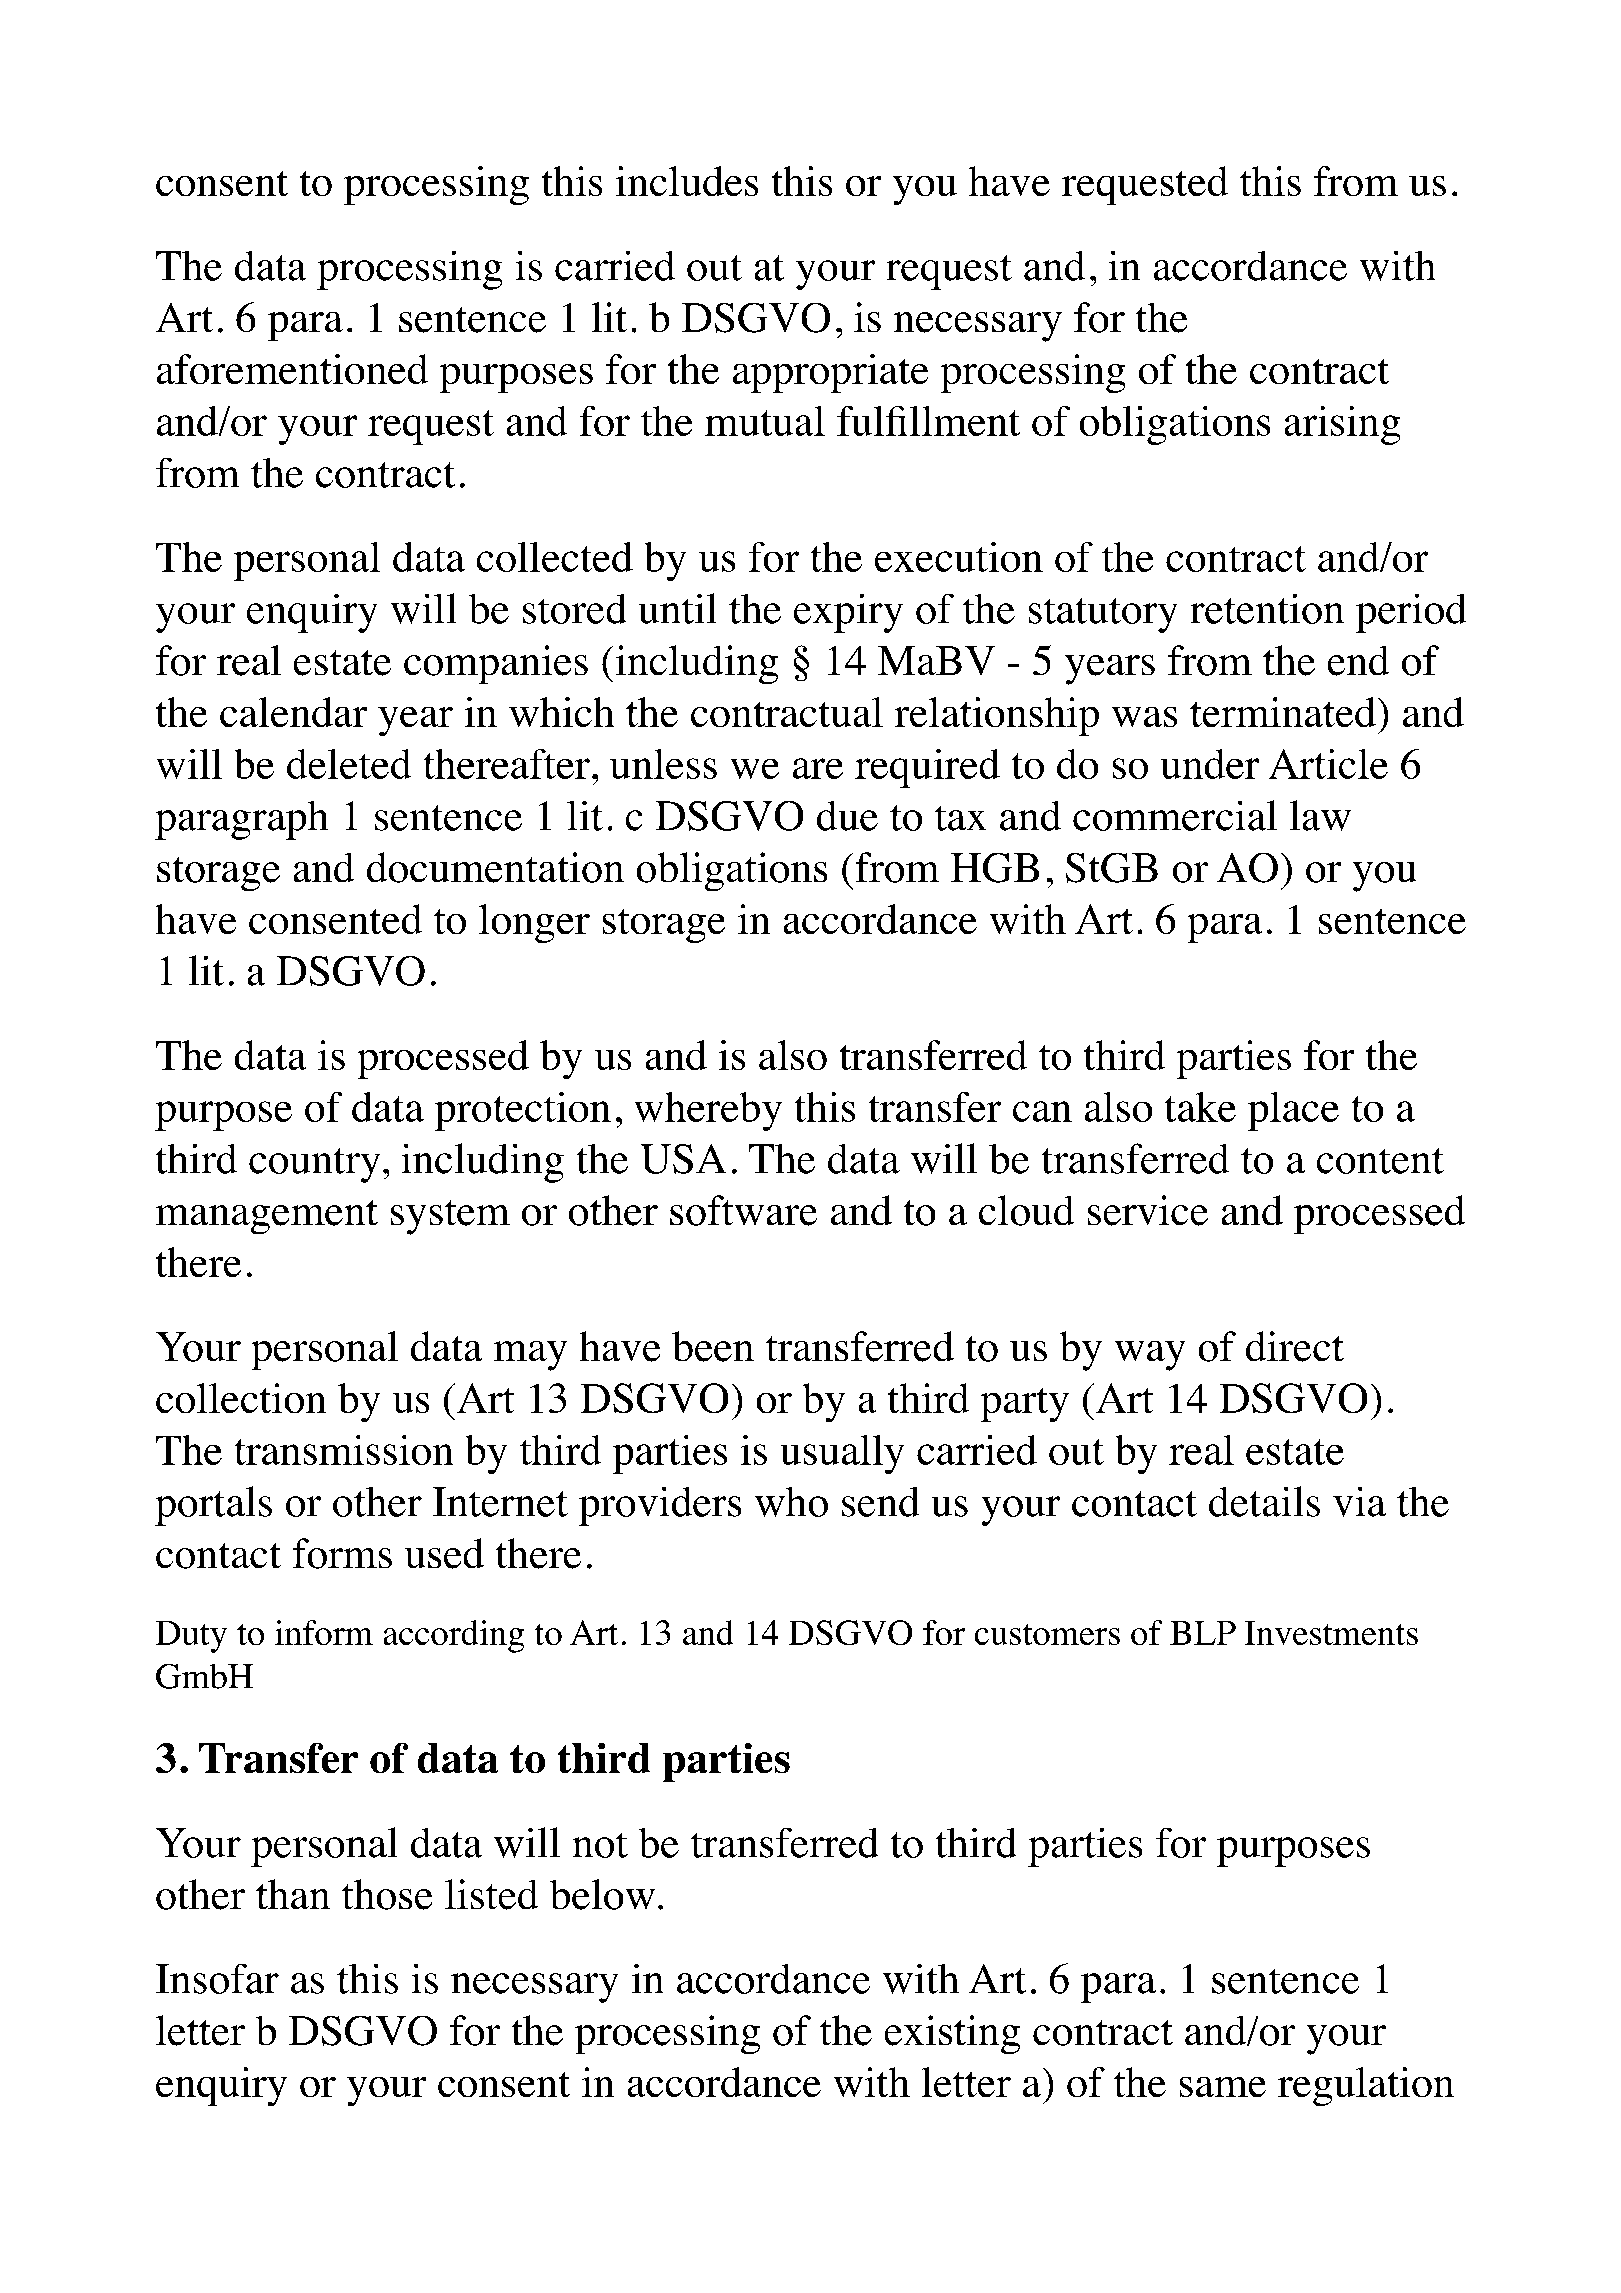 This document has width=1621, height=2293. I want to click on deleted, so click(349, 764).
